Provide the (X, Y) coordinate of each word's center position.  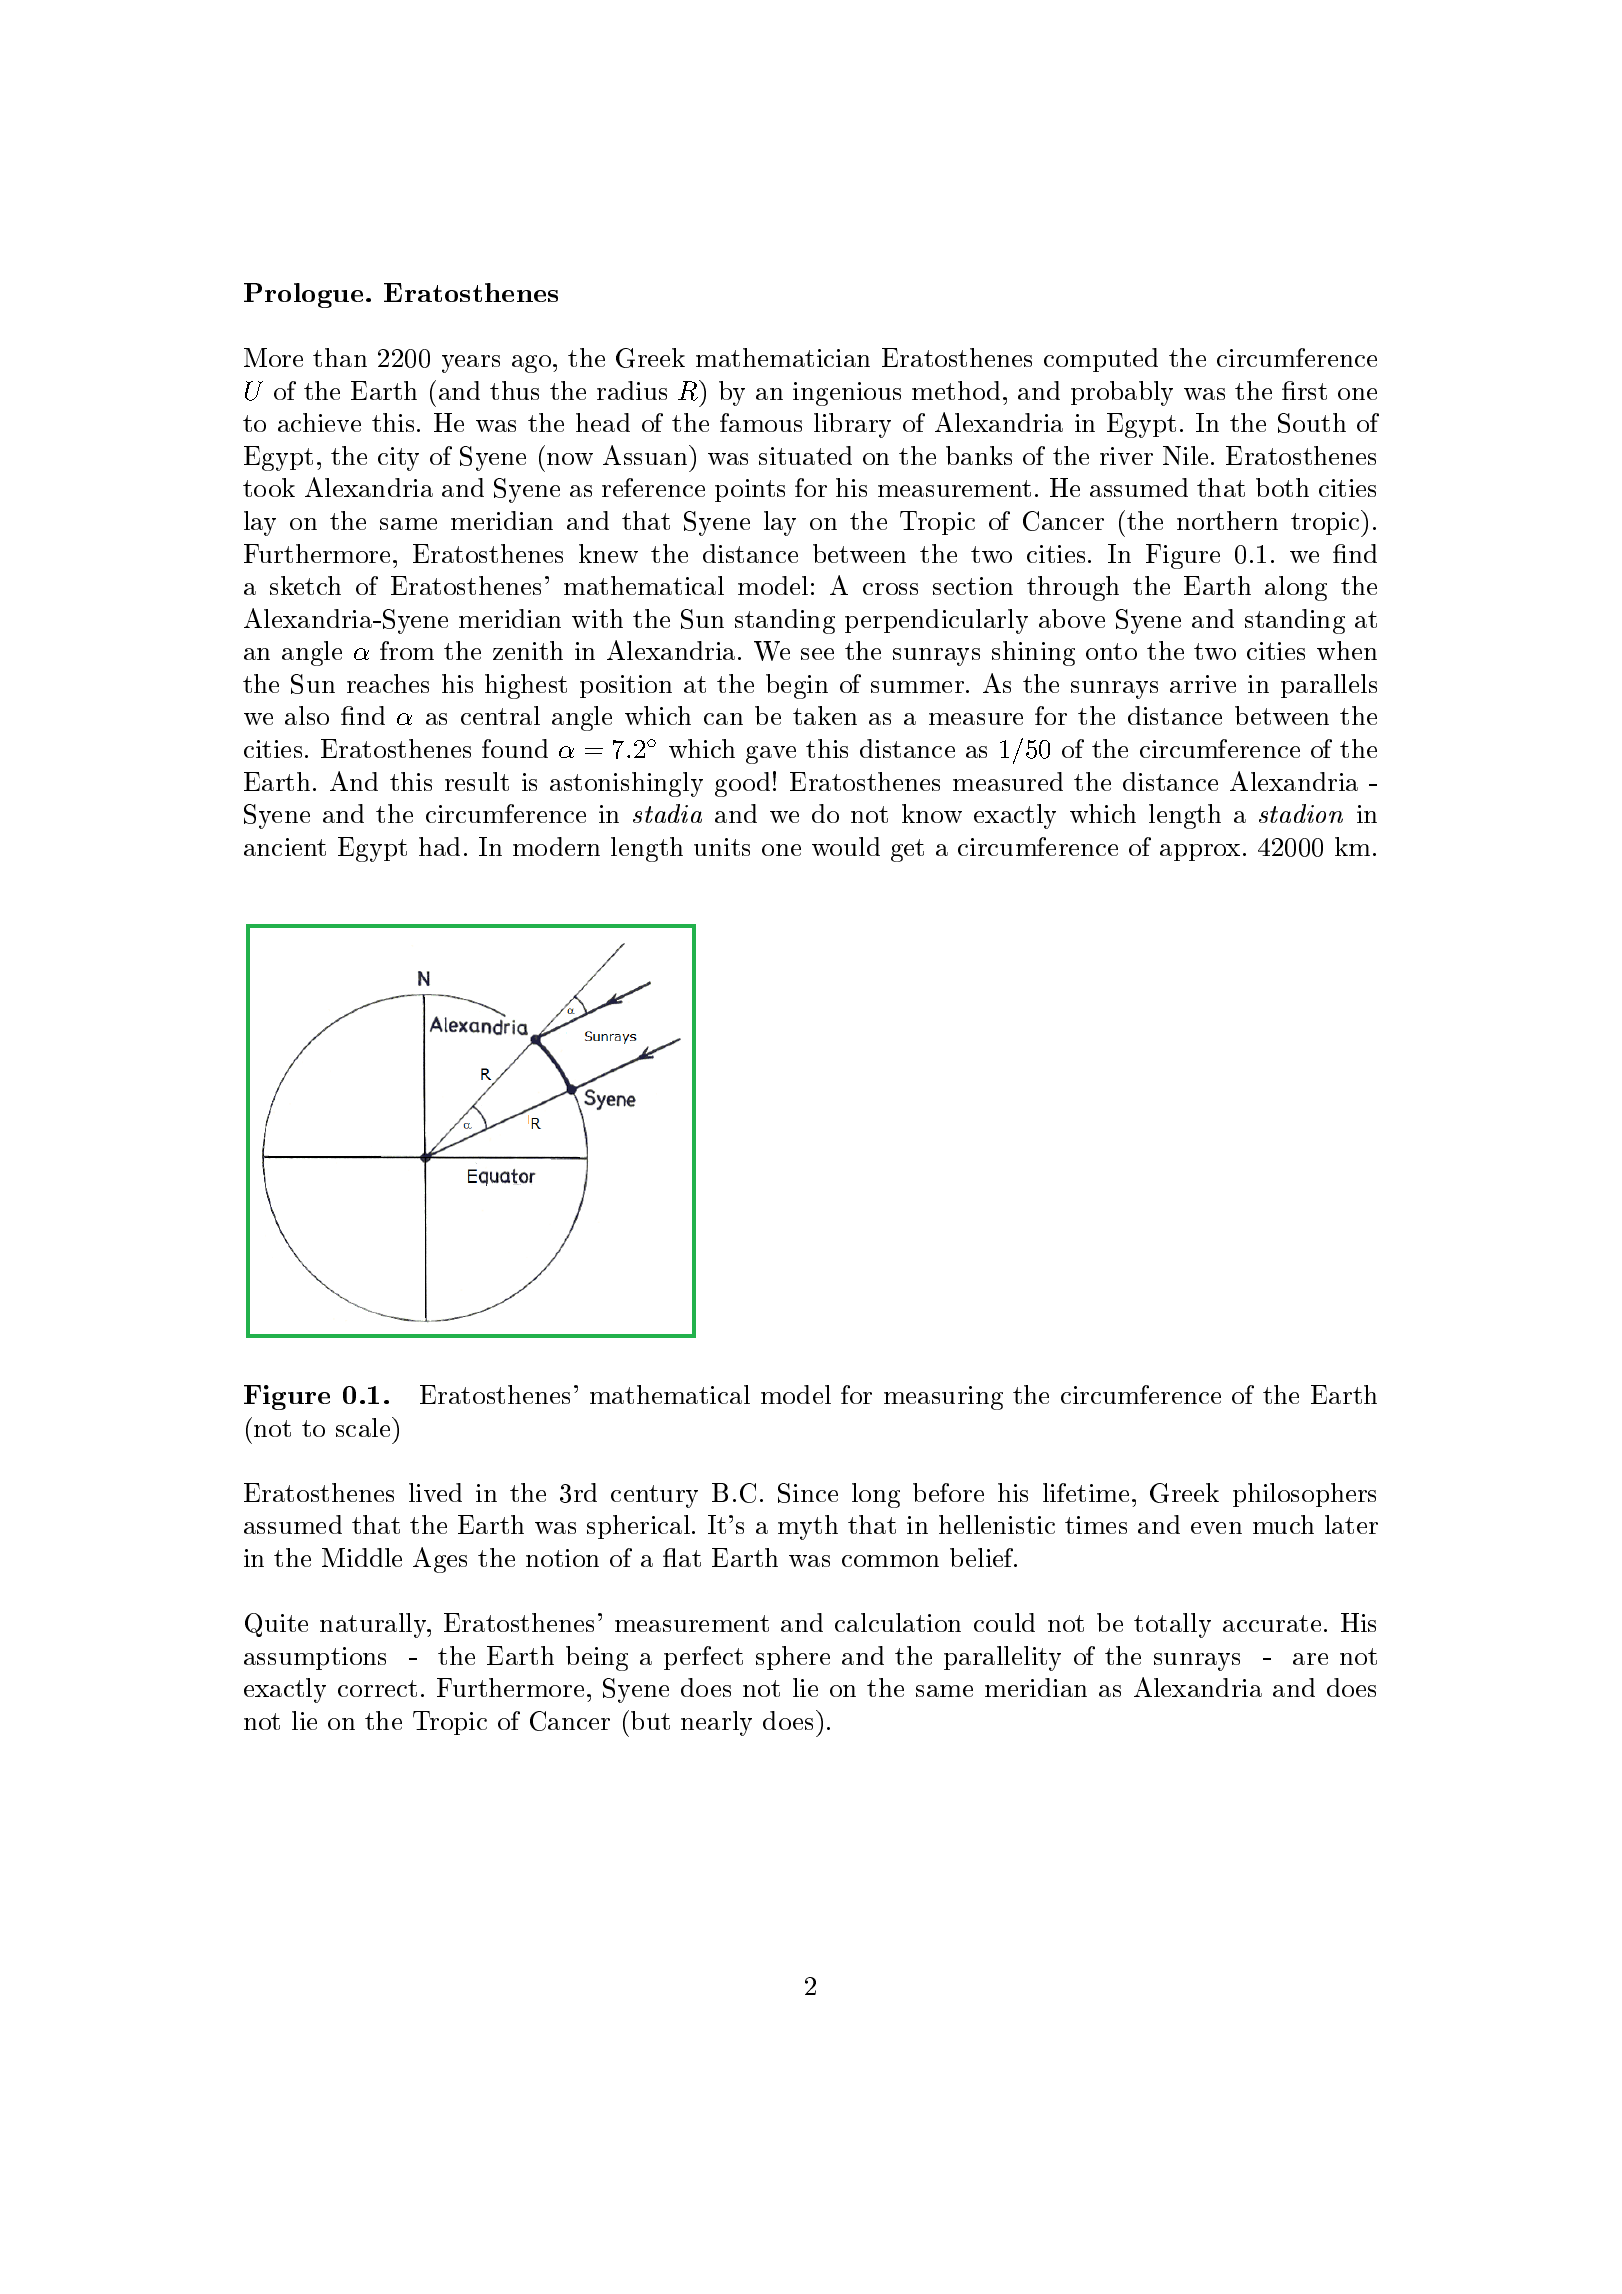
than (340, 357)
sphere (793, 1658)
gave (771, 755)
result (477, 781)
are (1310, 1659)
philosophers (1304, 1495)
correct (377, 1688)
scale (364, 1427)
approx (1200, 852)
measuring (943, 1398)
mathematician (783, 357)
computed (1101, 360)
